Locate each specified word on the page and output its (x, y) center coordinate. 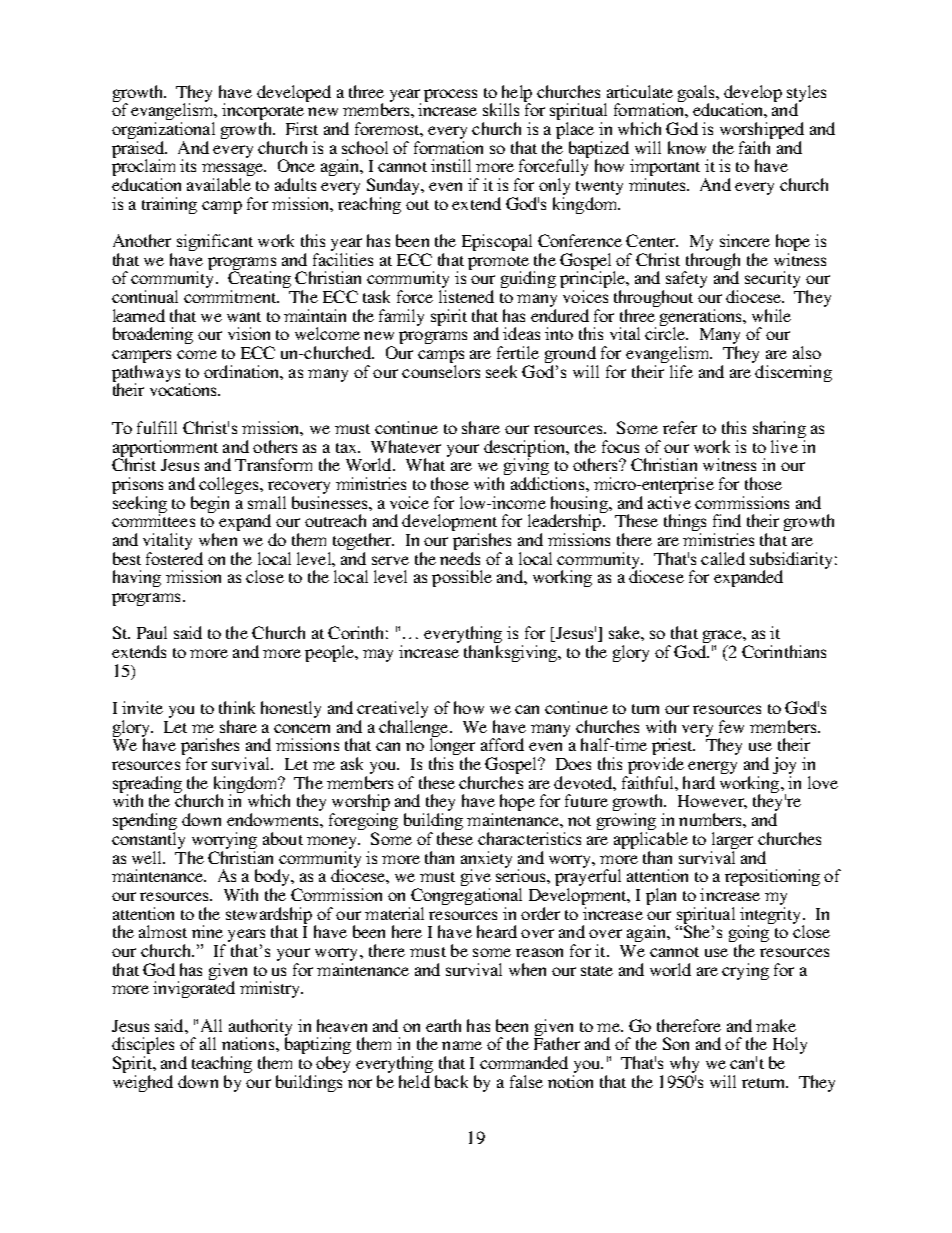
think (237, 707)
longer (452, 748)
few (731, 726)
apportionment (165, 450)
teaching (222, 1066)
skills (501, 109)
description (526, 450)
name (462, 1045)
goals (698, 95)
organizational (163, 132)
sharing (779, 431)
